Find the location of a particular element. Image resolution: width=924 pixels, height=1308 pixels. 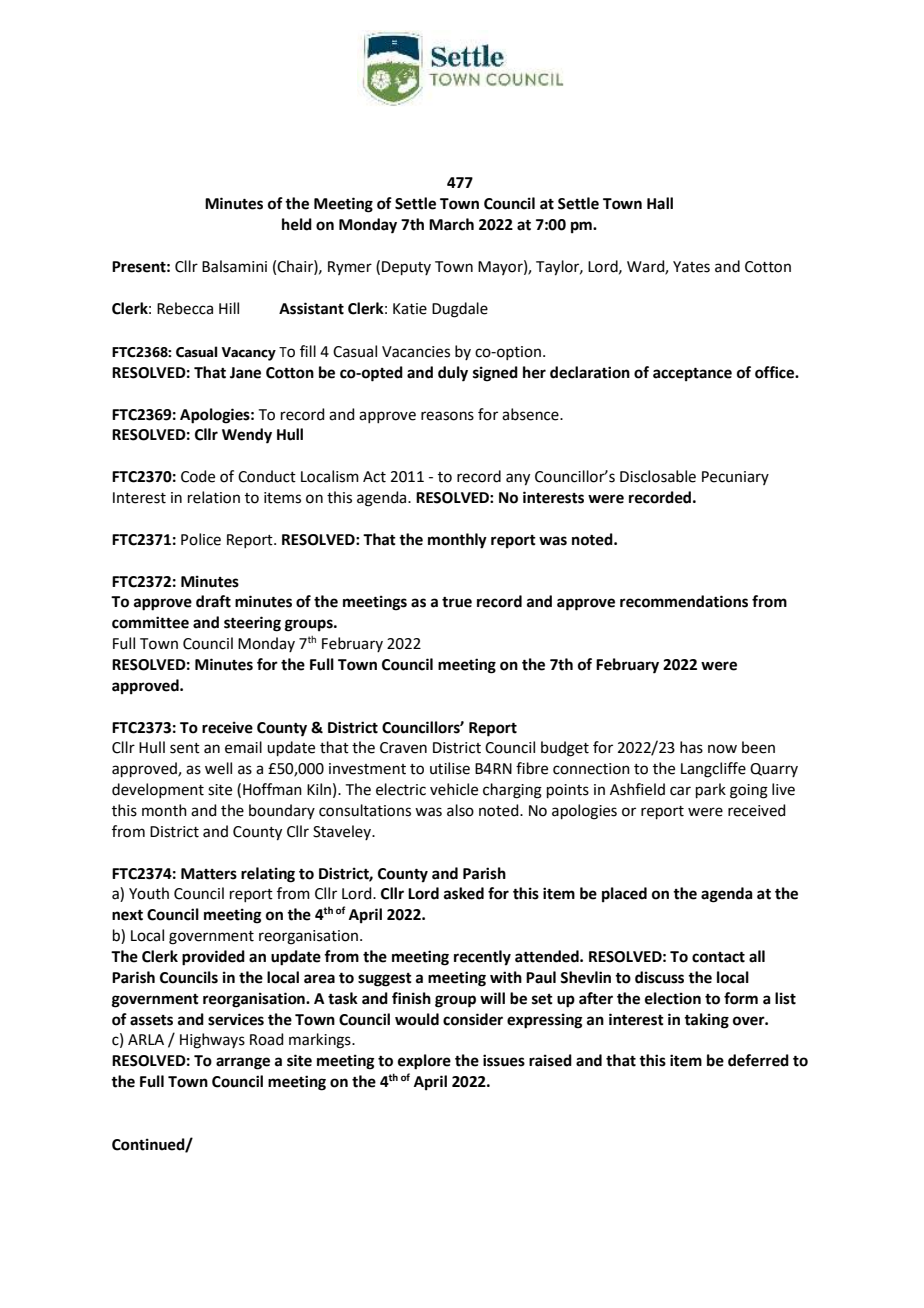

consider is located at coordinates (473, 1019).
